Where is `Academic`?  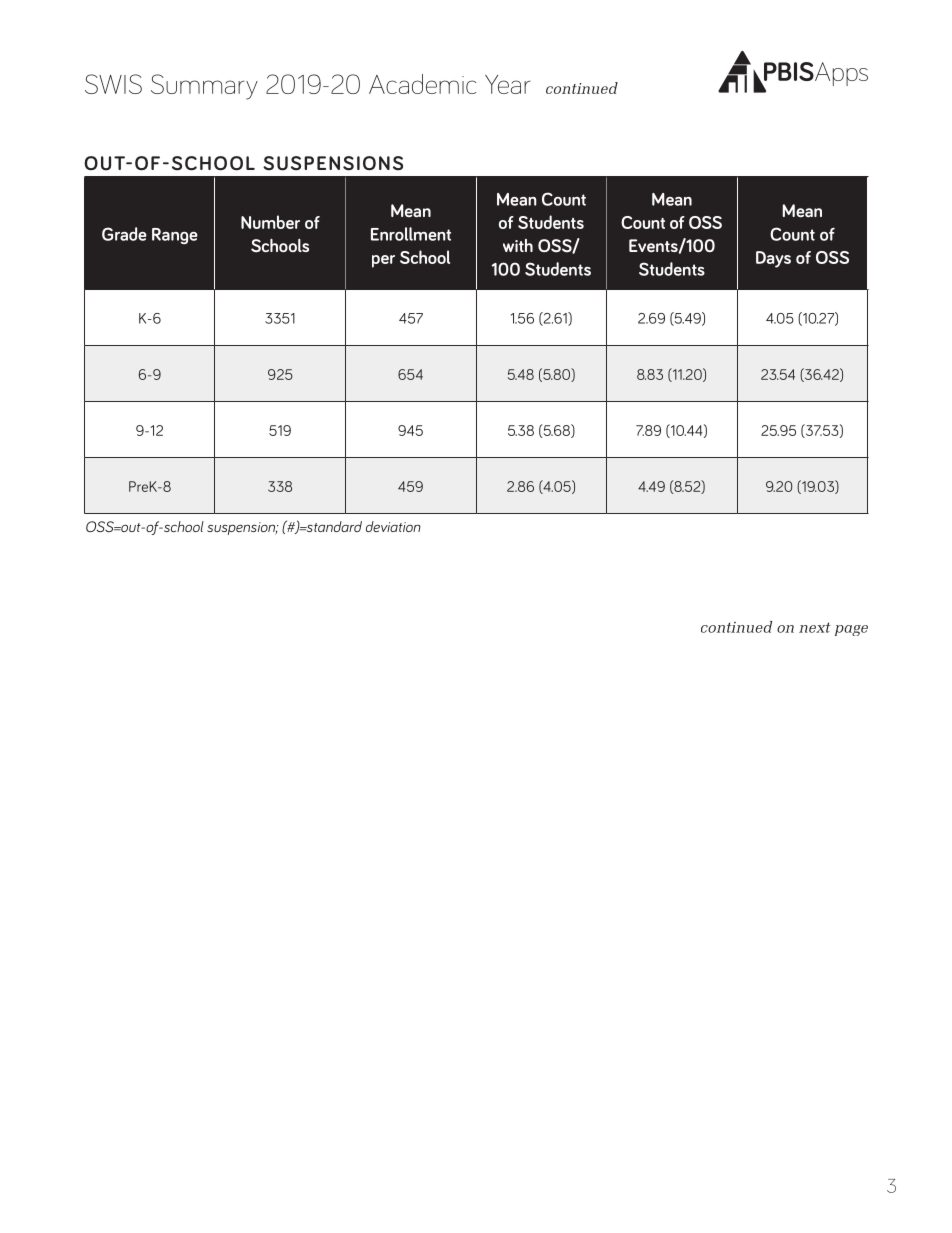
Academic is located at coordinates (422, 84).
